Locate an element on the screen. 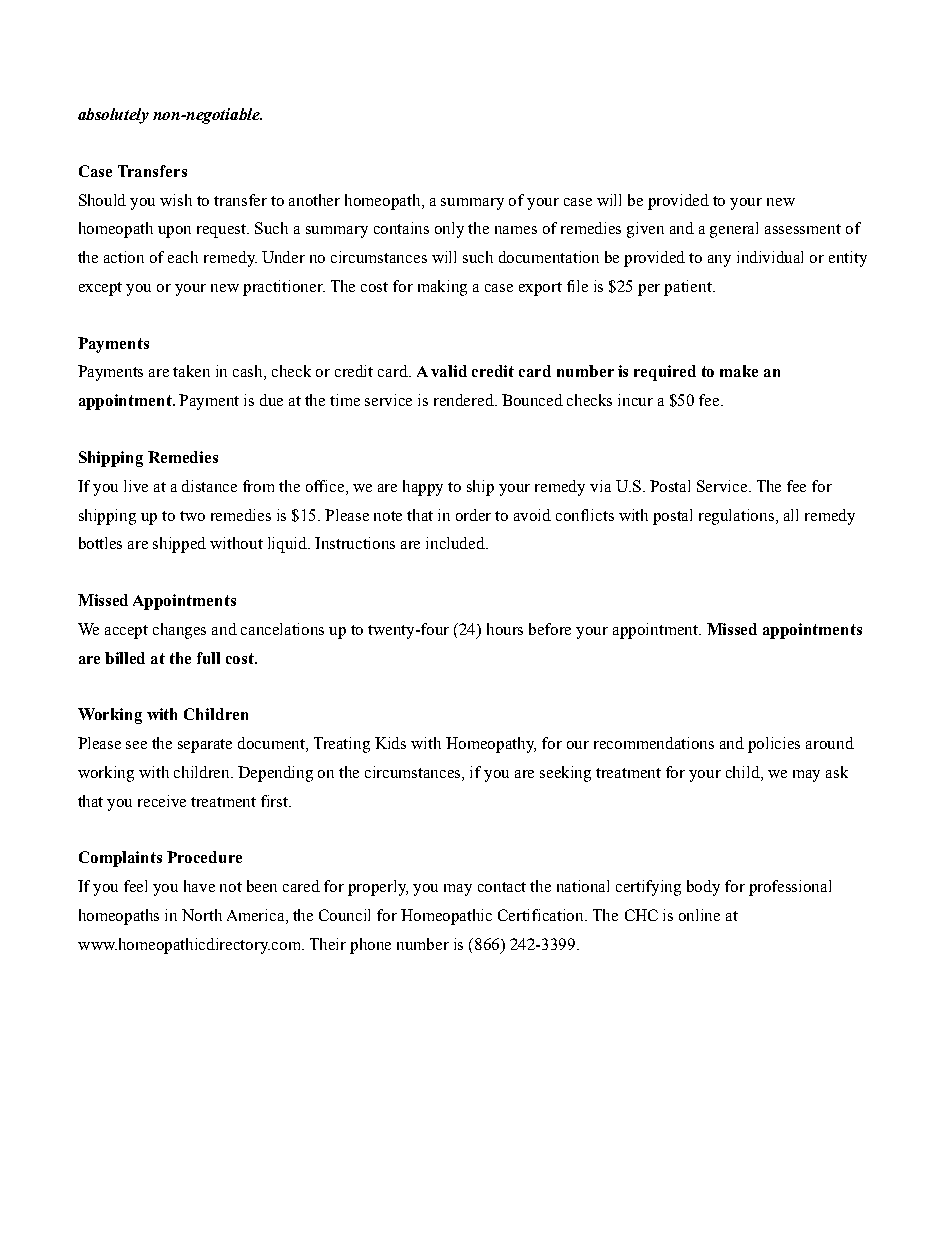 This screenshot has width=952, height=1233. taken is located at coordinates (191, 371).
